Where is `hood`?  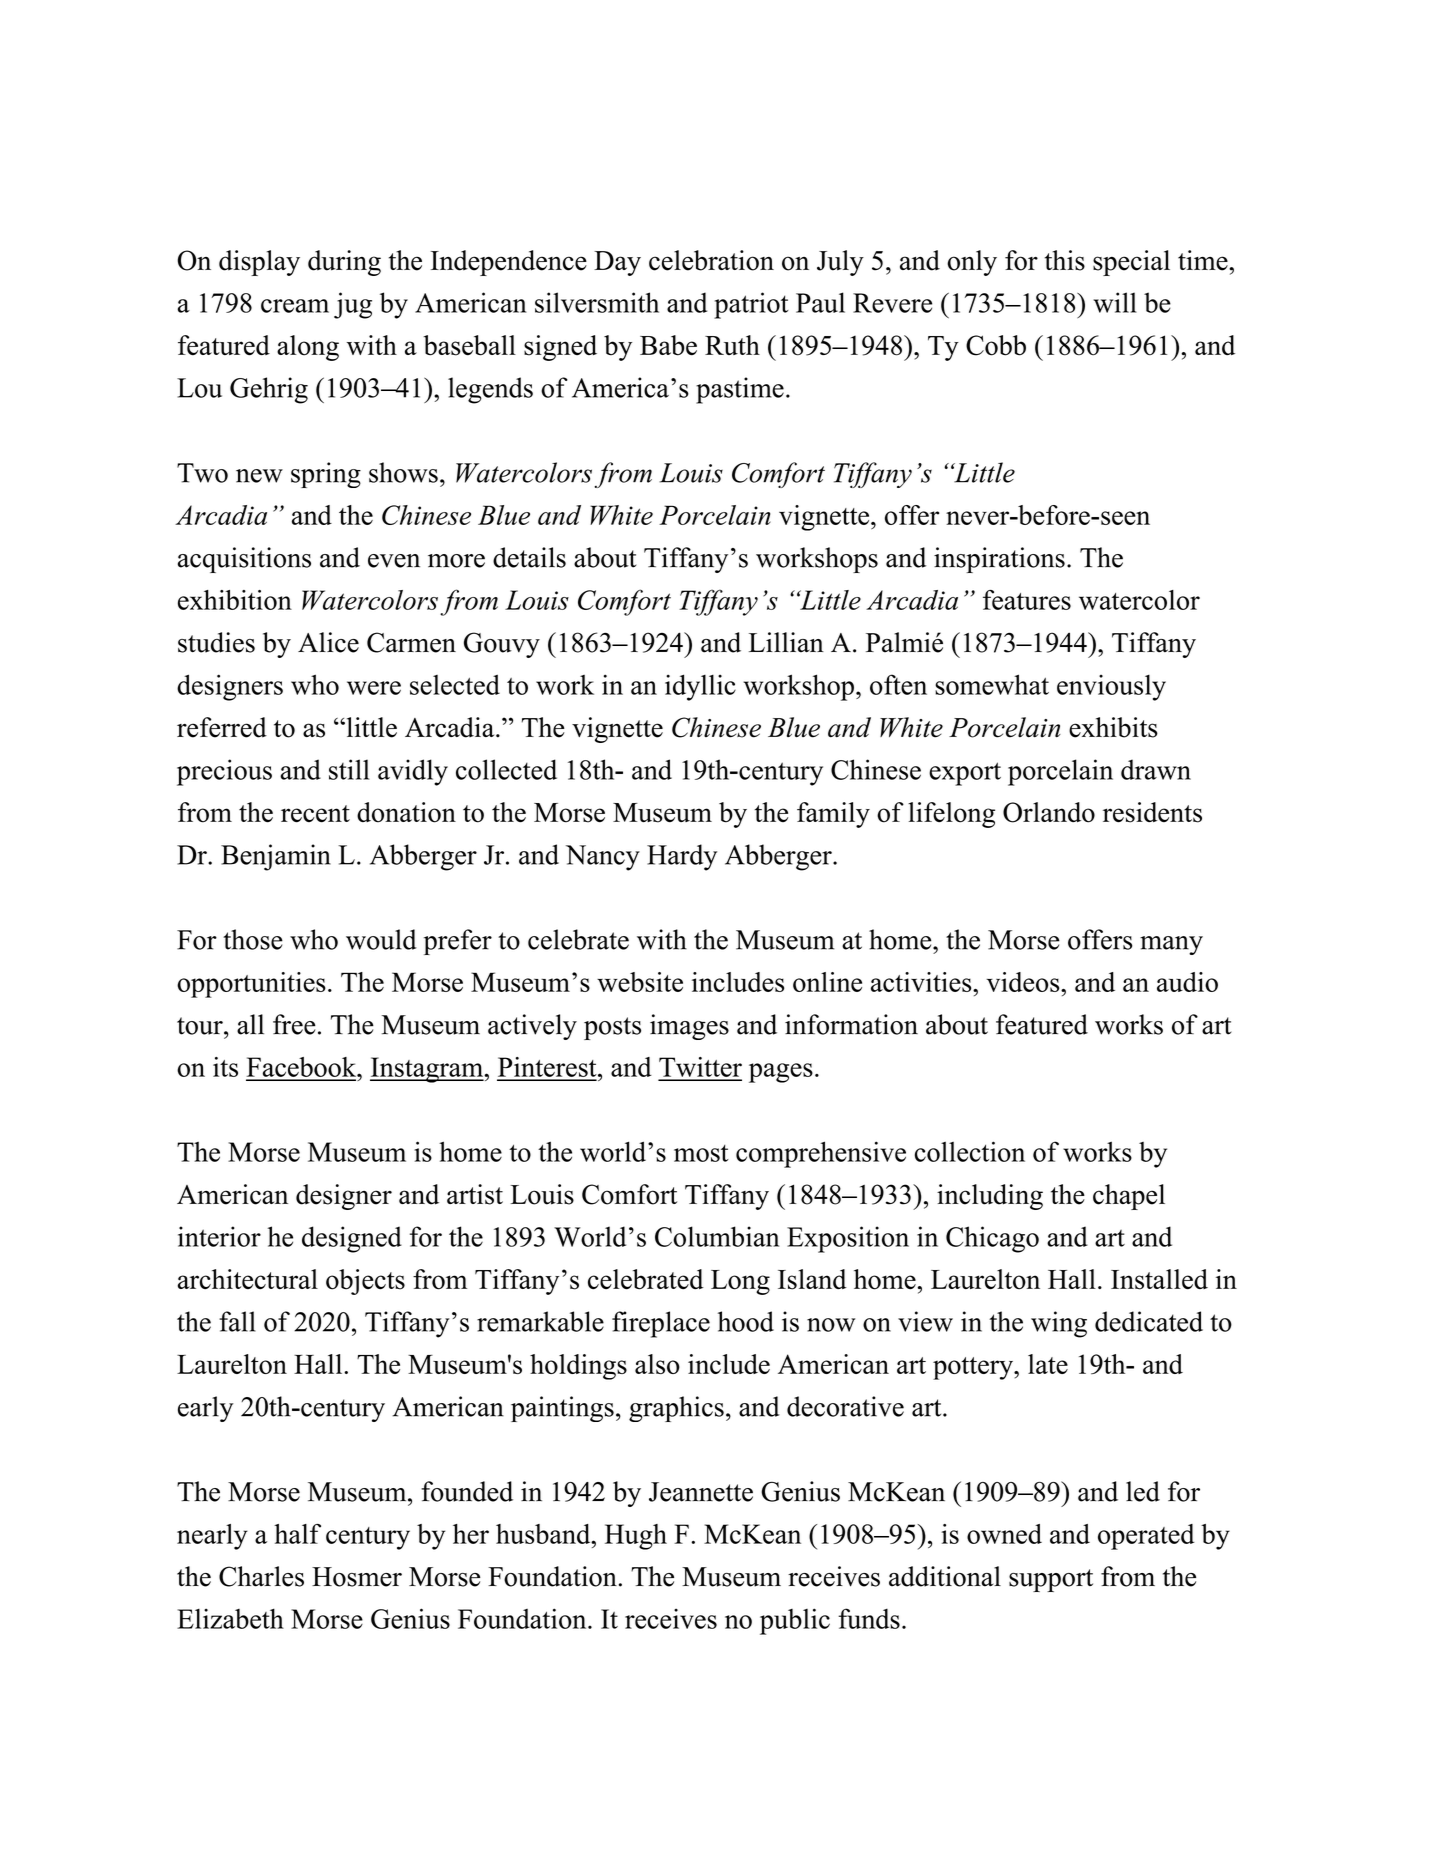 hood is located at coordinates (746, 1321).
